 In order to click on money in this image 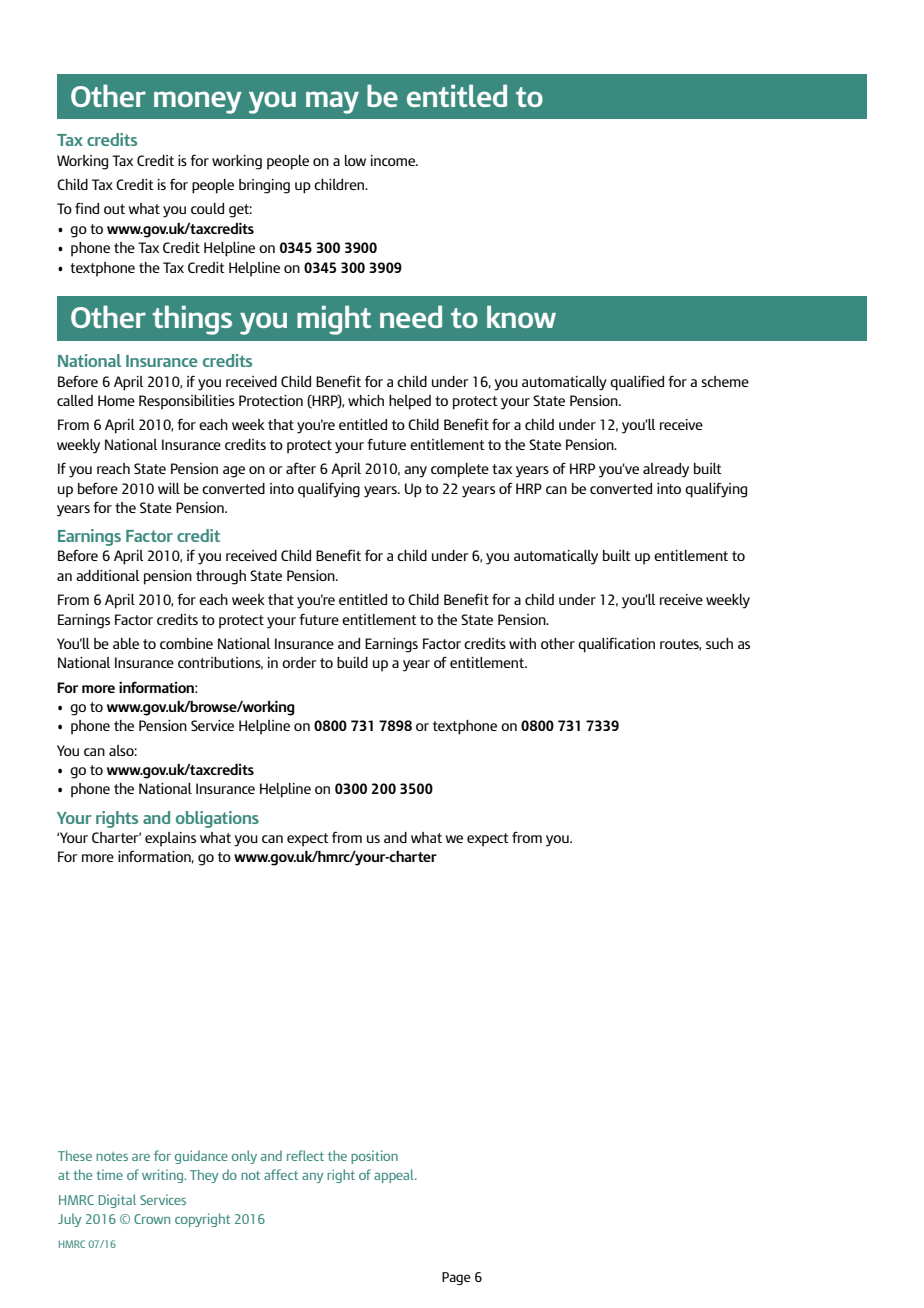, I will do `click(198, 102)`.
